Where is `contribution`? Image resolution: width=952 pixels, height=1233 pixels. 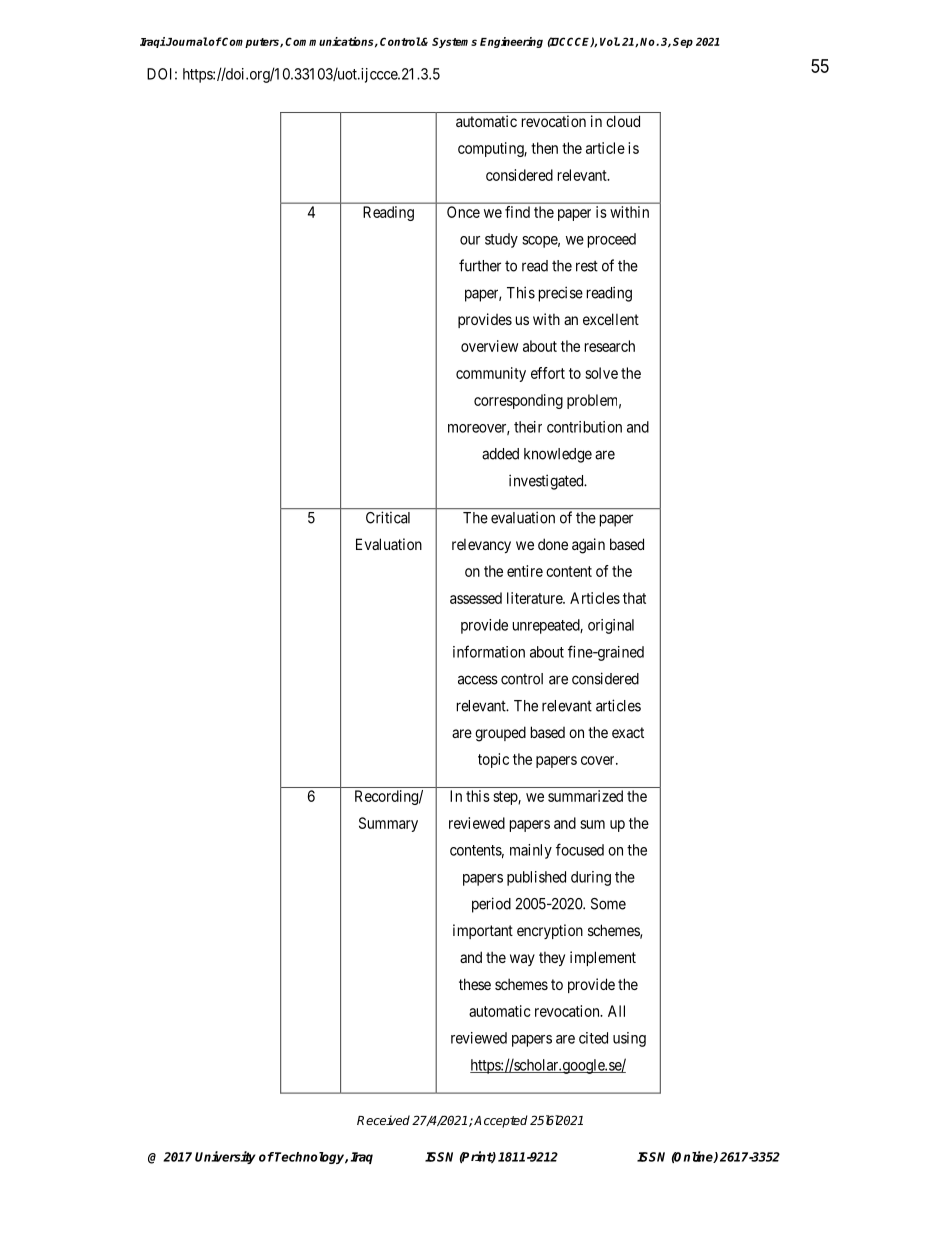 contribution is located at coordinates (584, 427).
